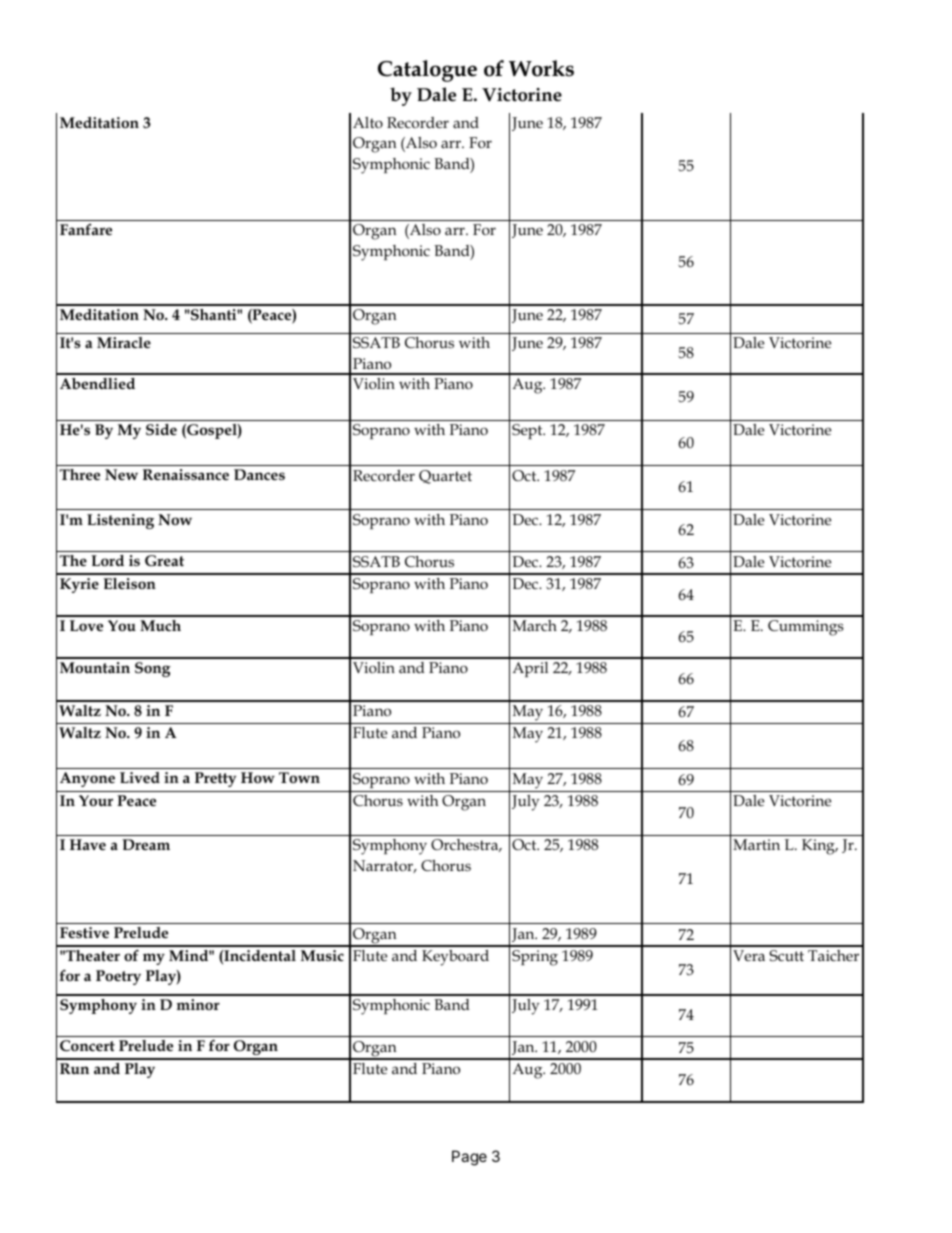 This page has height=1233, width=952. Describe the element at coordinates (535, 625) in the page. I see `March` at that location.
